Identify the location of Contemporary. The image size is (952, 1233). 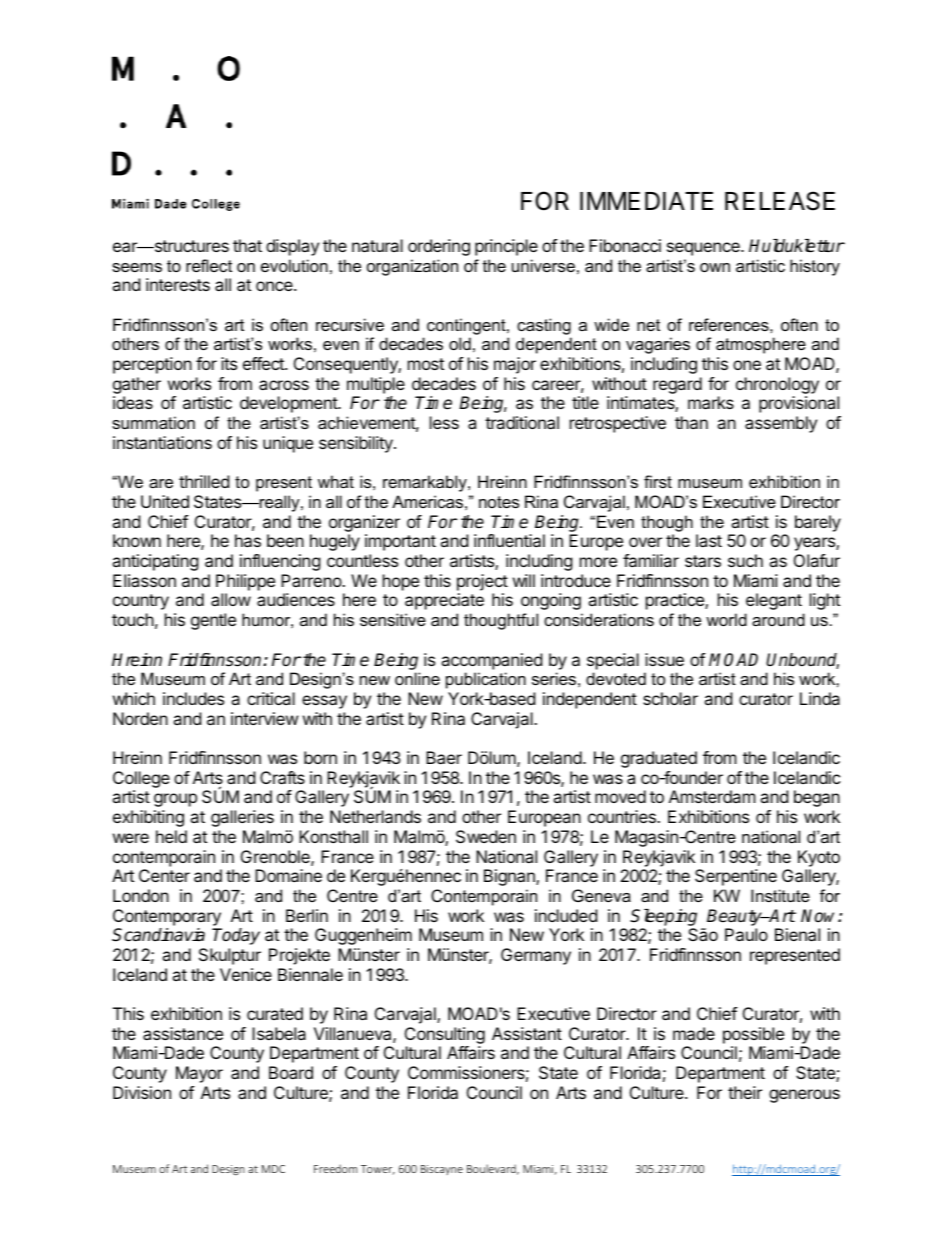
(167, 917).
